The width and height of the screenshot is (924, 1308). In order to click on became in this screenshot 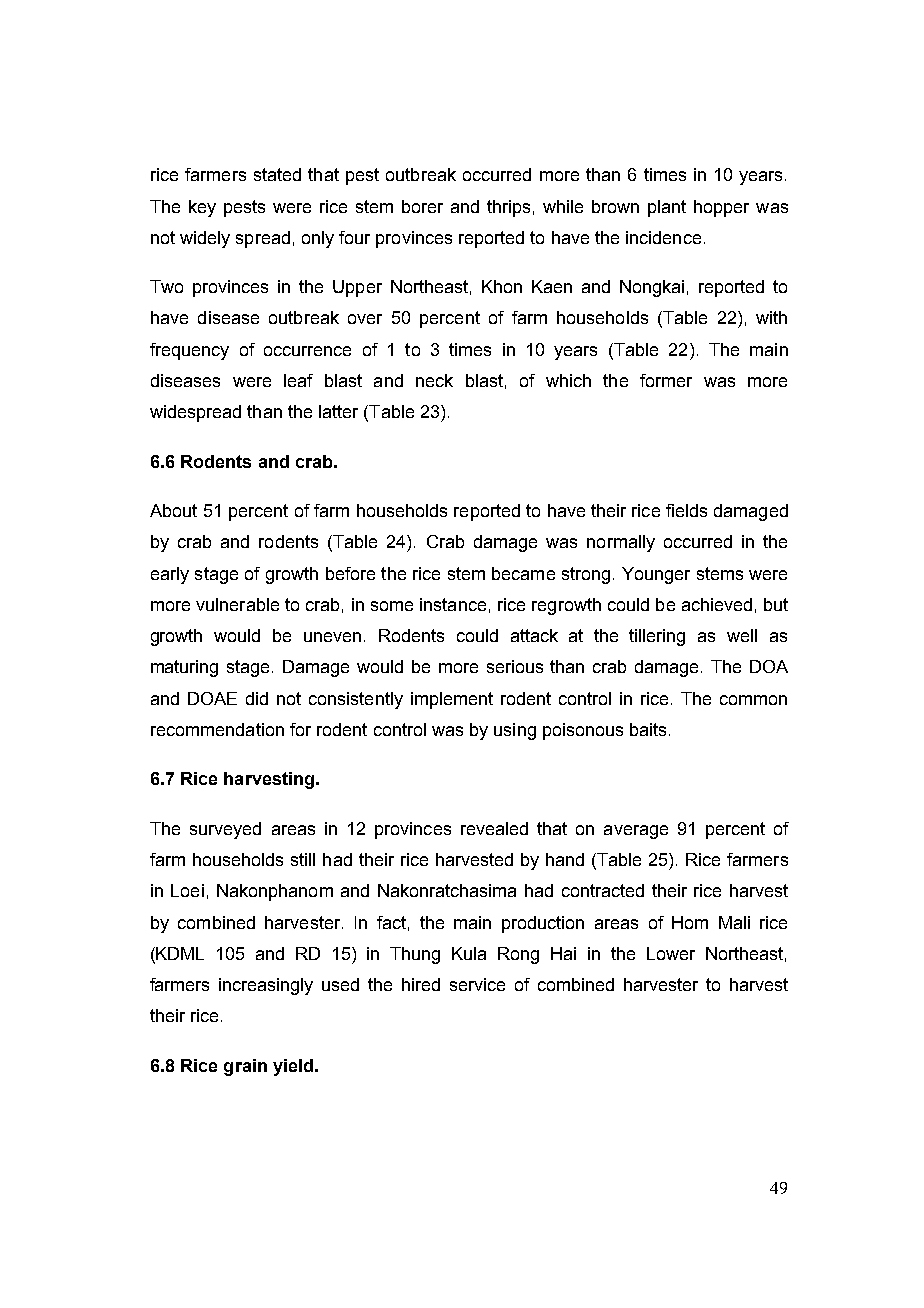, I will do `click(523, 573)`.
